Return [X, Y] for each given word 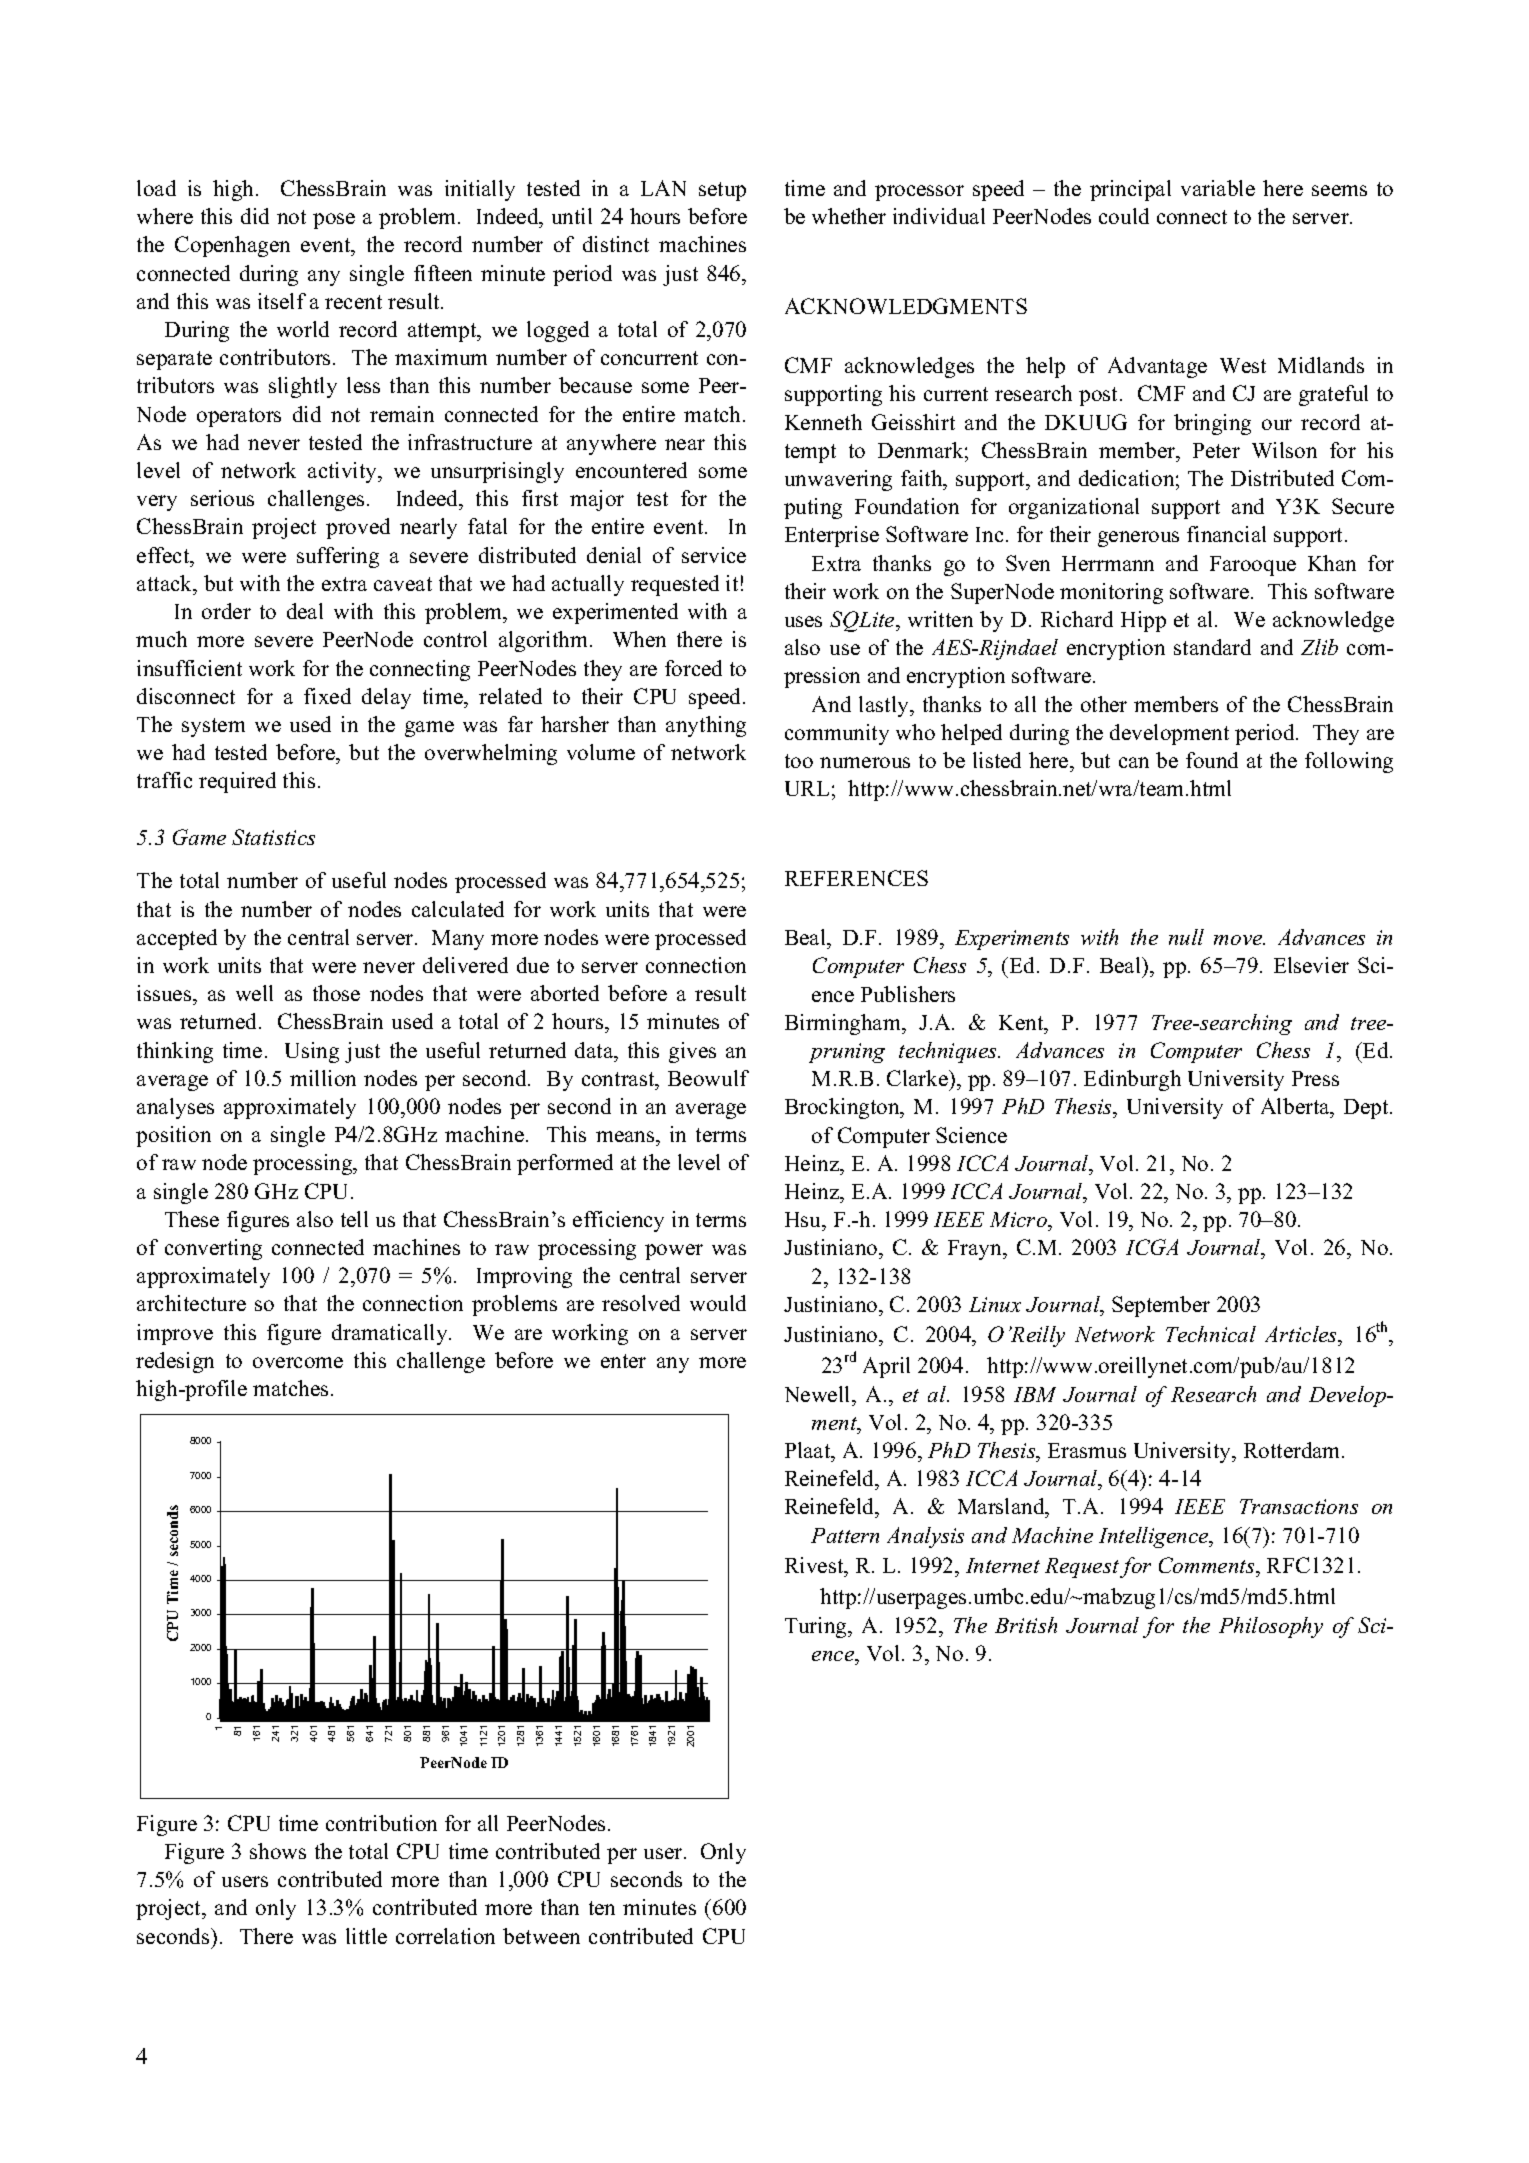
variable [1218, 188]
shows [278, 1851]
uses [803, 621]
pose [334, 221]
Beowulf [708, 1078]
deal [305, 611]
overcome [298, 1362]
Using [312, 1052]
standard [1212, 647]
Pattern [845, 1535]
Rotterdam [1293, 1450]
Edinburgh [1132, 1080]
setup [722, 191]
